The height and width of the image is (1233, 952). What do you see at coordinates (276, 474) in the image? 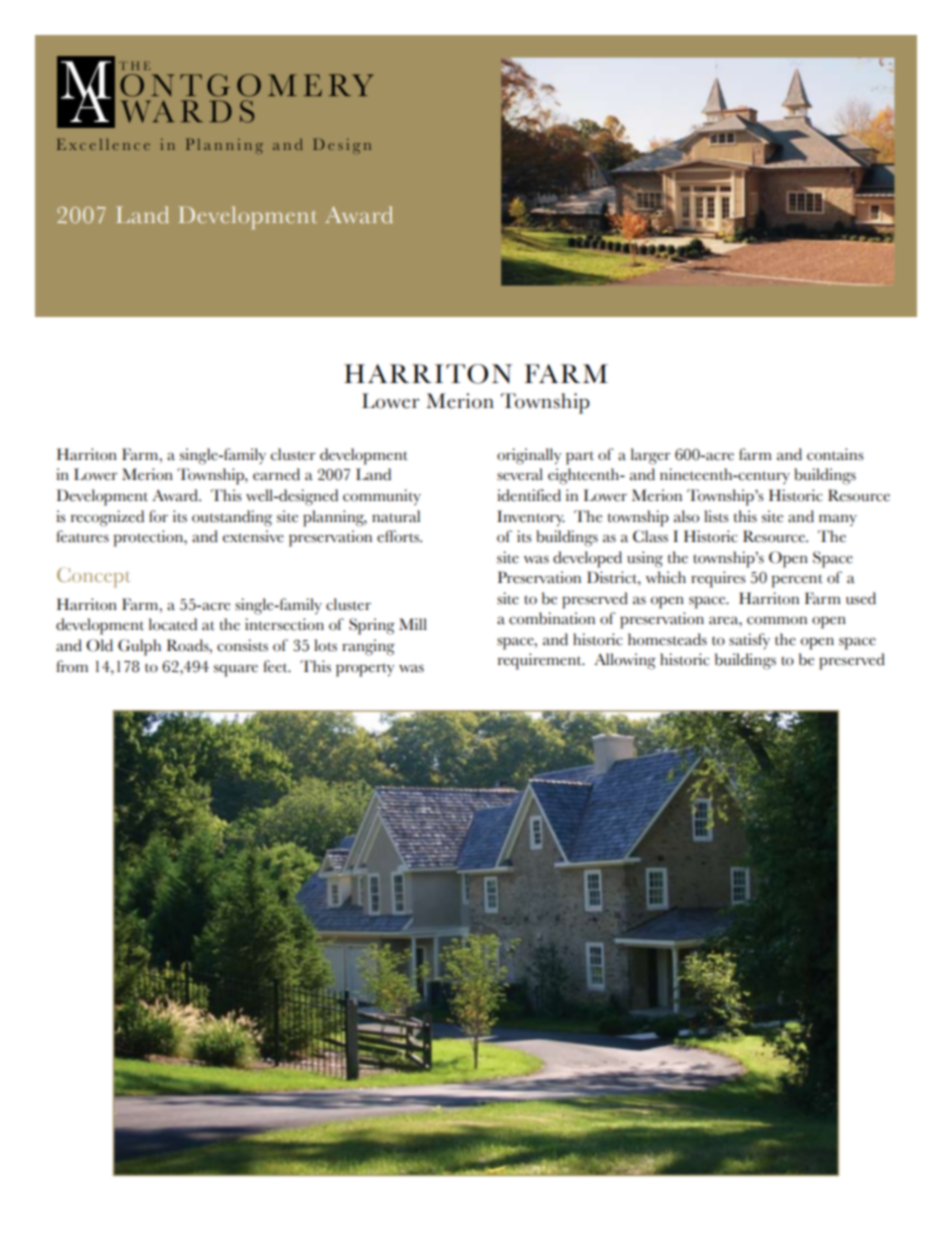
I see `earned` at bounding box center [276, 474].
